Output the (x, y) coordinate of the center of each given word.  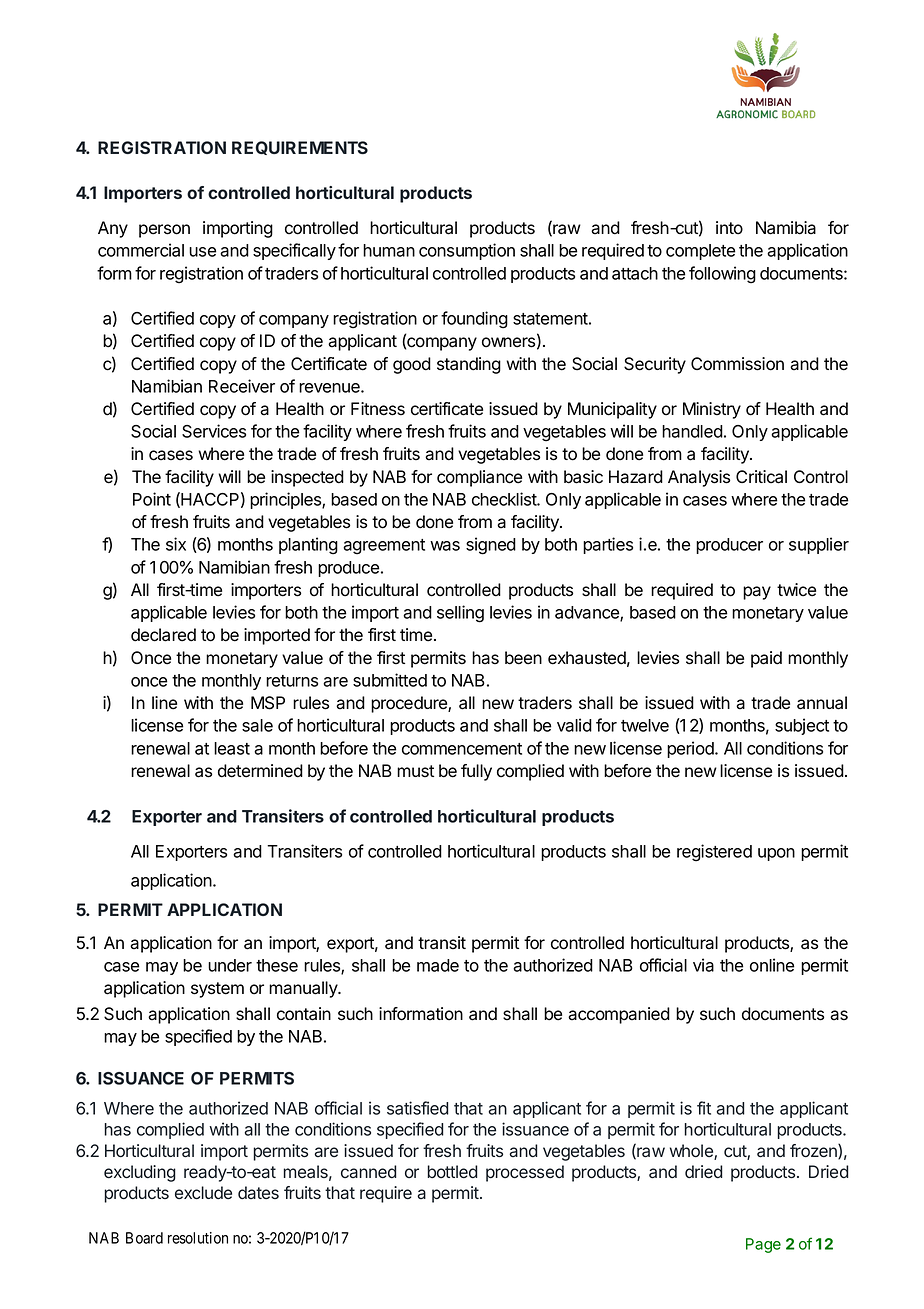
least (232, 748)
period (691, 749)
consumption (467, 251)
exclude (203, 1193)
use (202, 252)
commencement (462, 749)
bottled (452, 1171)
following (722, 275)
